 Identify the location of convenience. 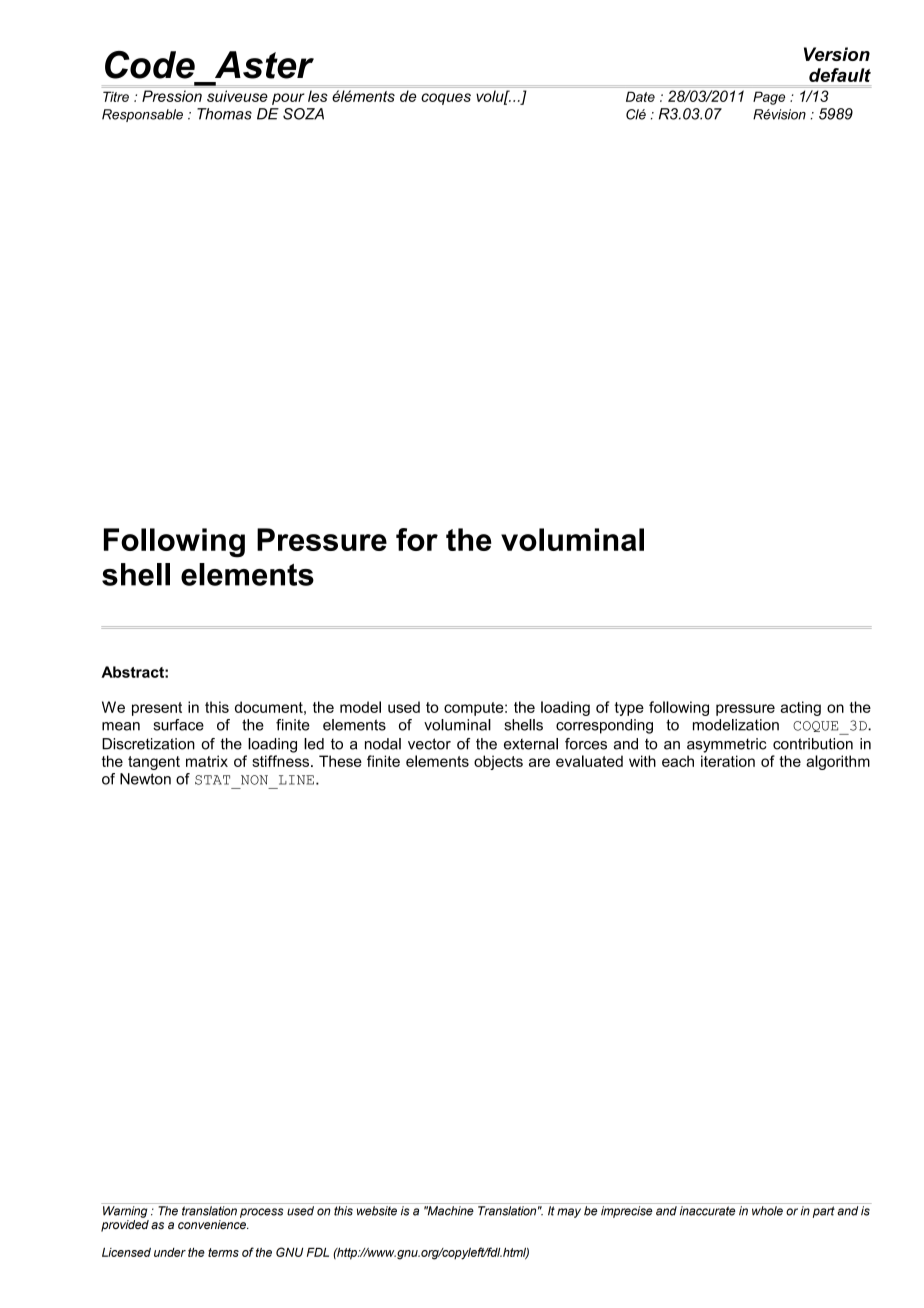
(213, 1224).
